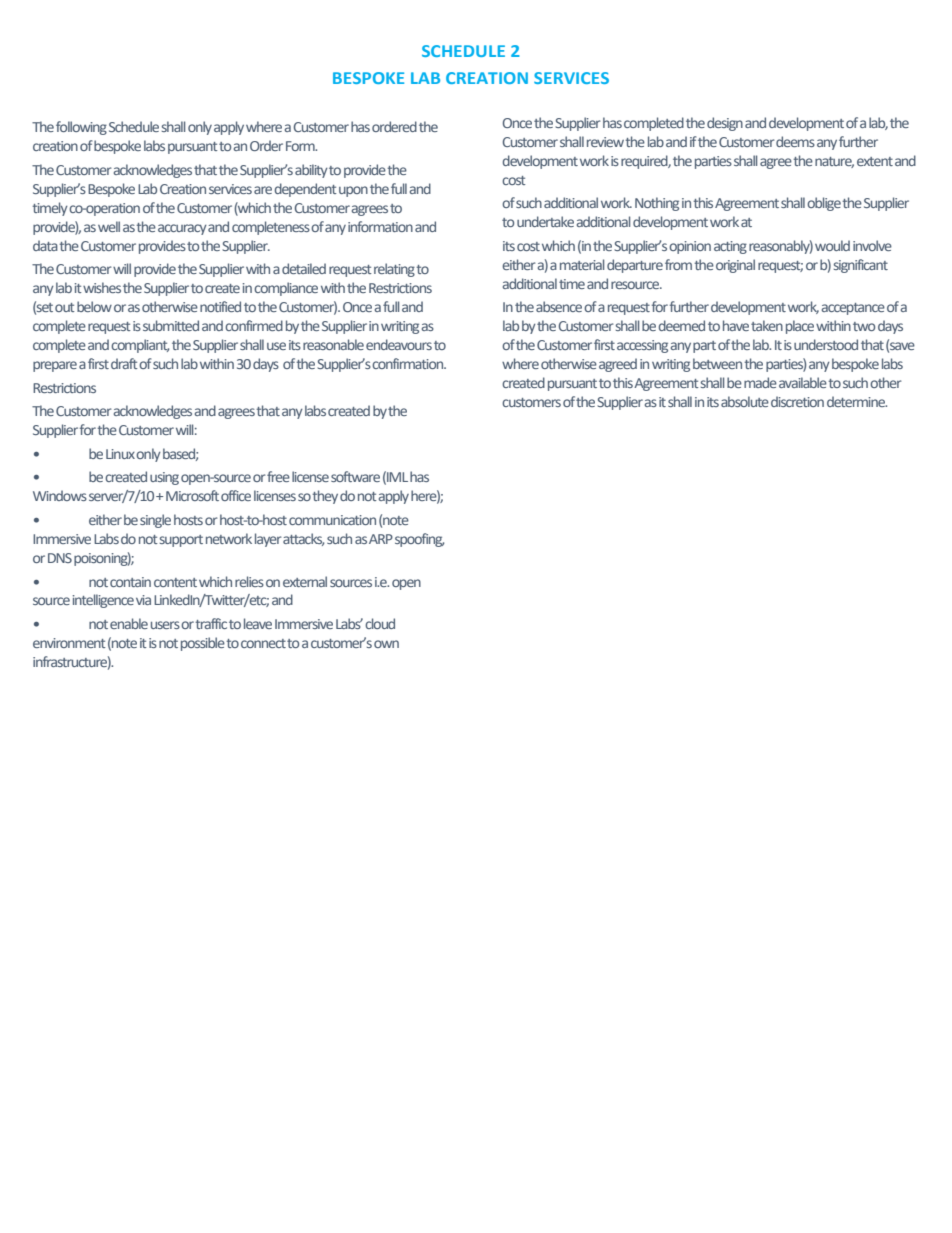  What do you see at coordinates (605, 142) in the screenshot?
I see `review` at bounding box center [605, 142].
